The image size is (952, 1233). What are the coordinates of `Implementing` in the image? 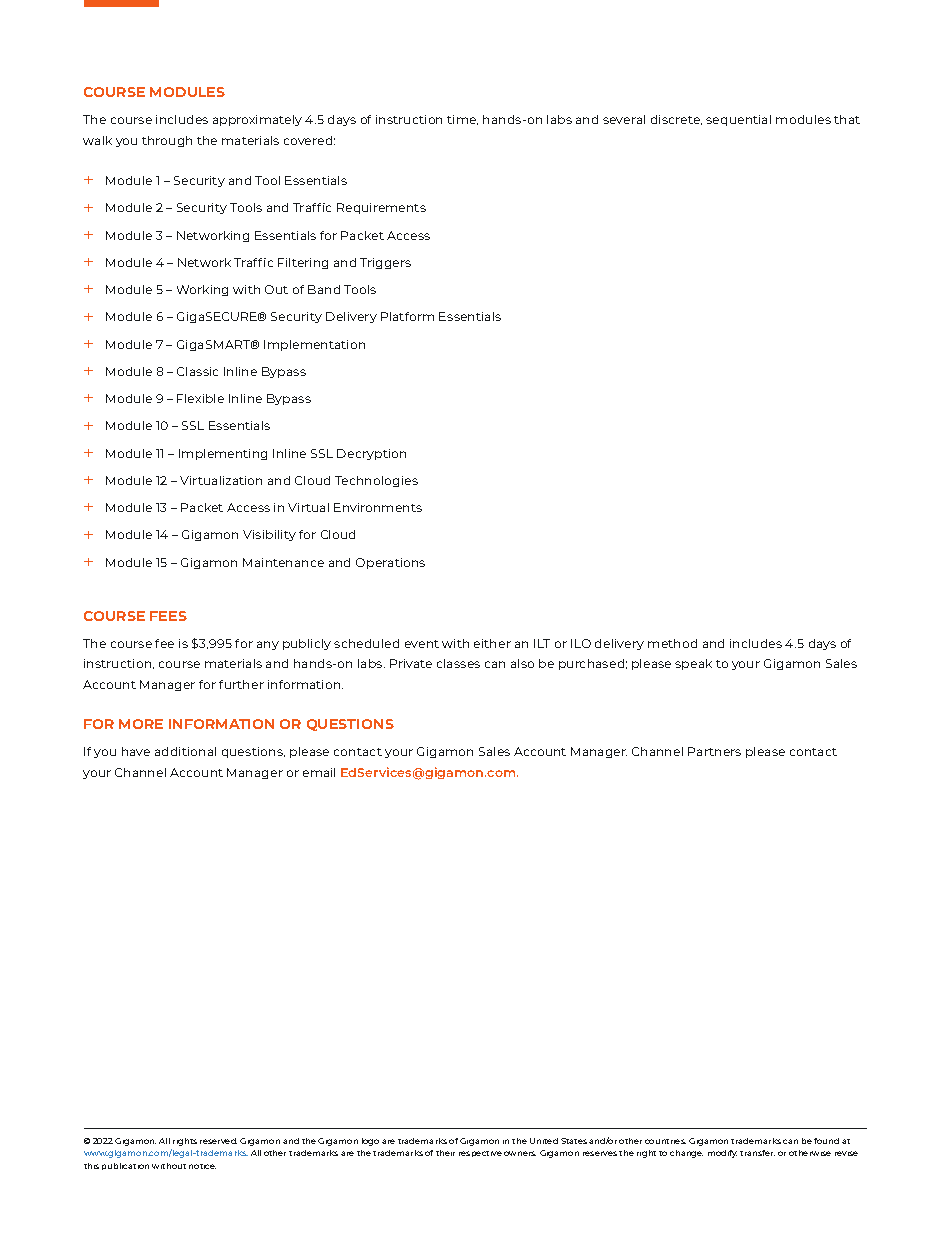 It's located at (223, 454).
